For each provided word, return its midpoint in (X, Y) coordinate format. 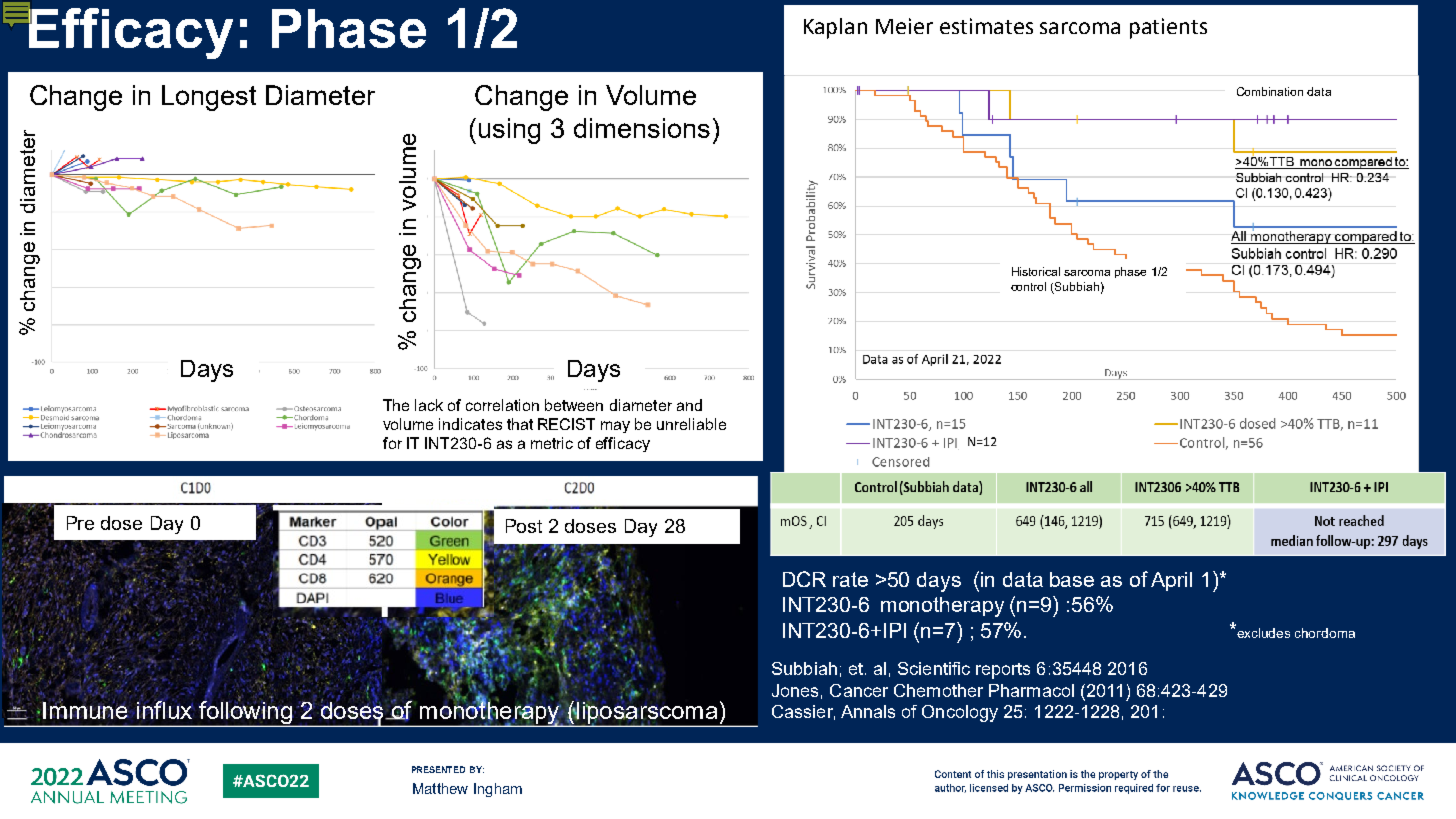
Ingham (498, 790)
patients (1168, 28)
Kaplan (835, 28)
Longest (209, 98)
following (245, 713)
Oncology (960, 713)
